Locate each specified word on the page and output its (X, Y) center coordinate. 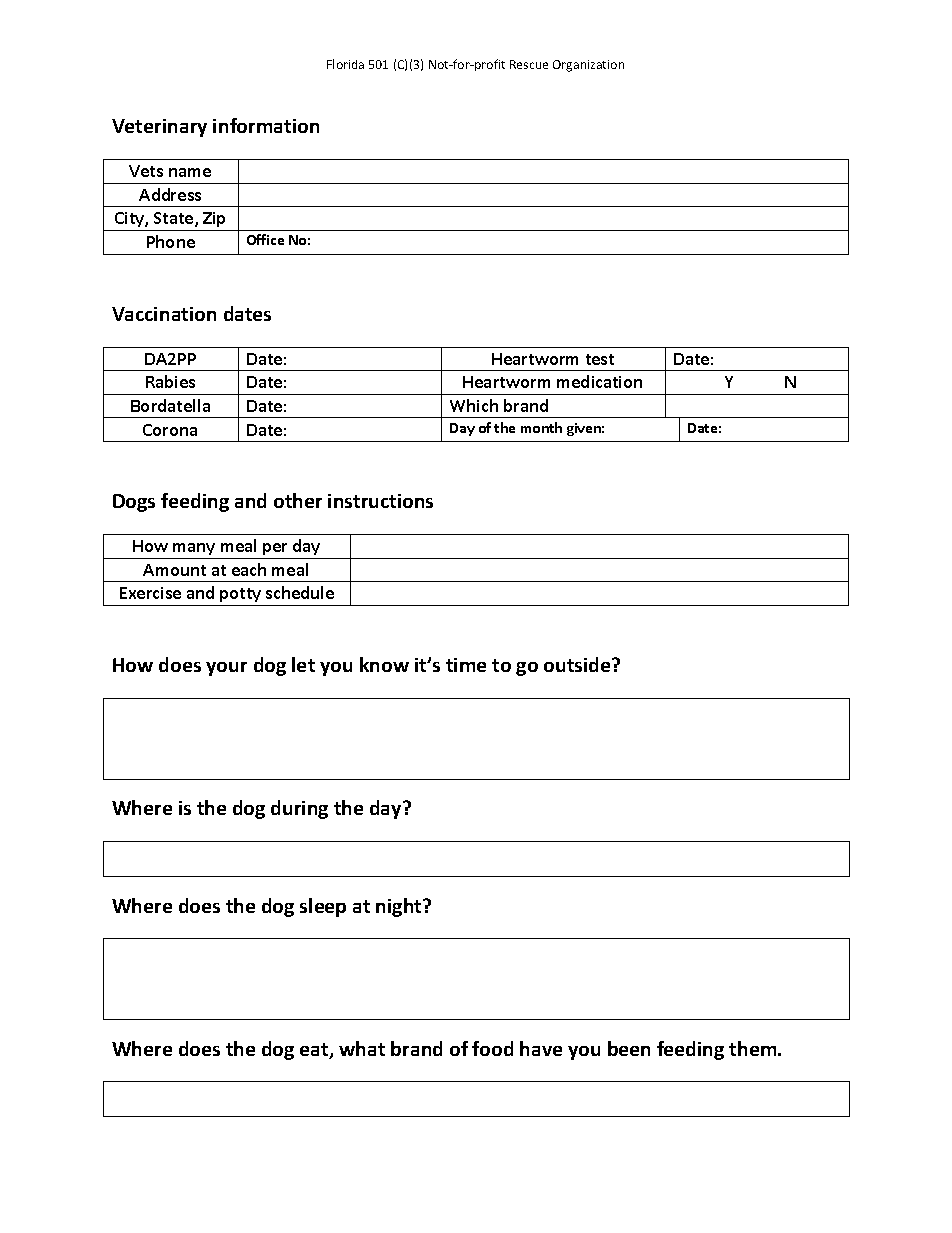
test (600, 359)
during (299, 809)
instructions (380, 501)
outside (578, 664)
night (400, 907)
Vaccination (164, 314)
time (466, 665)
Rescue (529, 64)
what (362, 1048)
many (194, 549)
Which (474, 405)
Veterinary (159, 128)
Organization (588, 66)
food (492, 1048)
